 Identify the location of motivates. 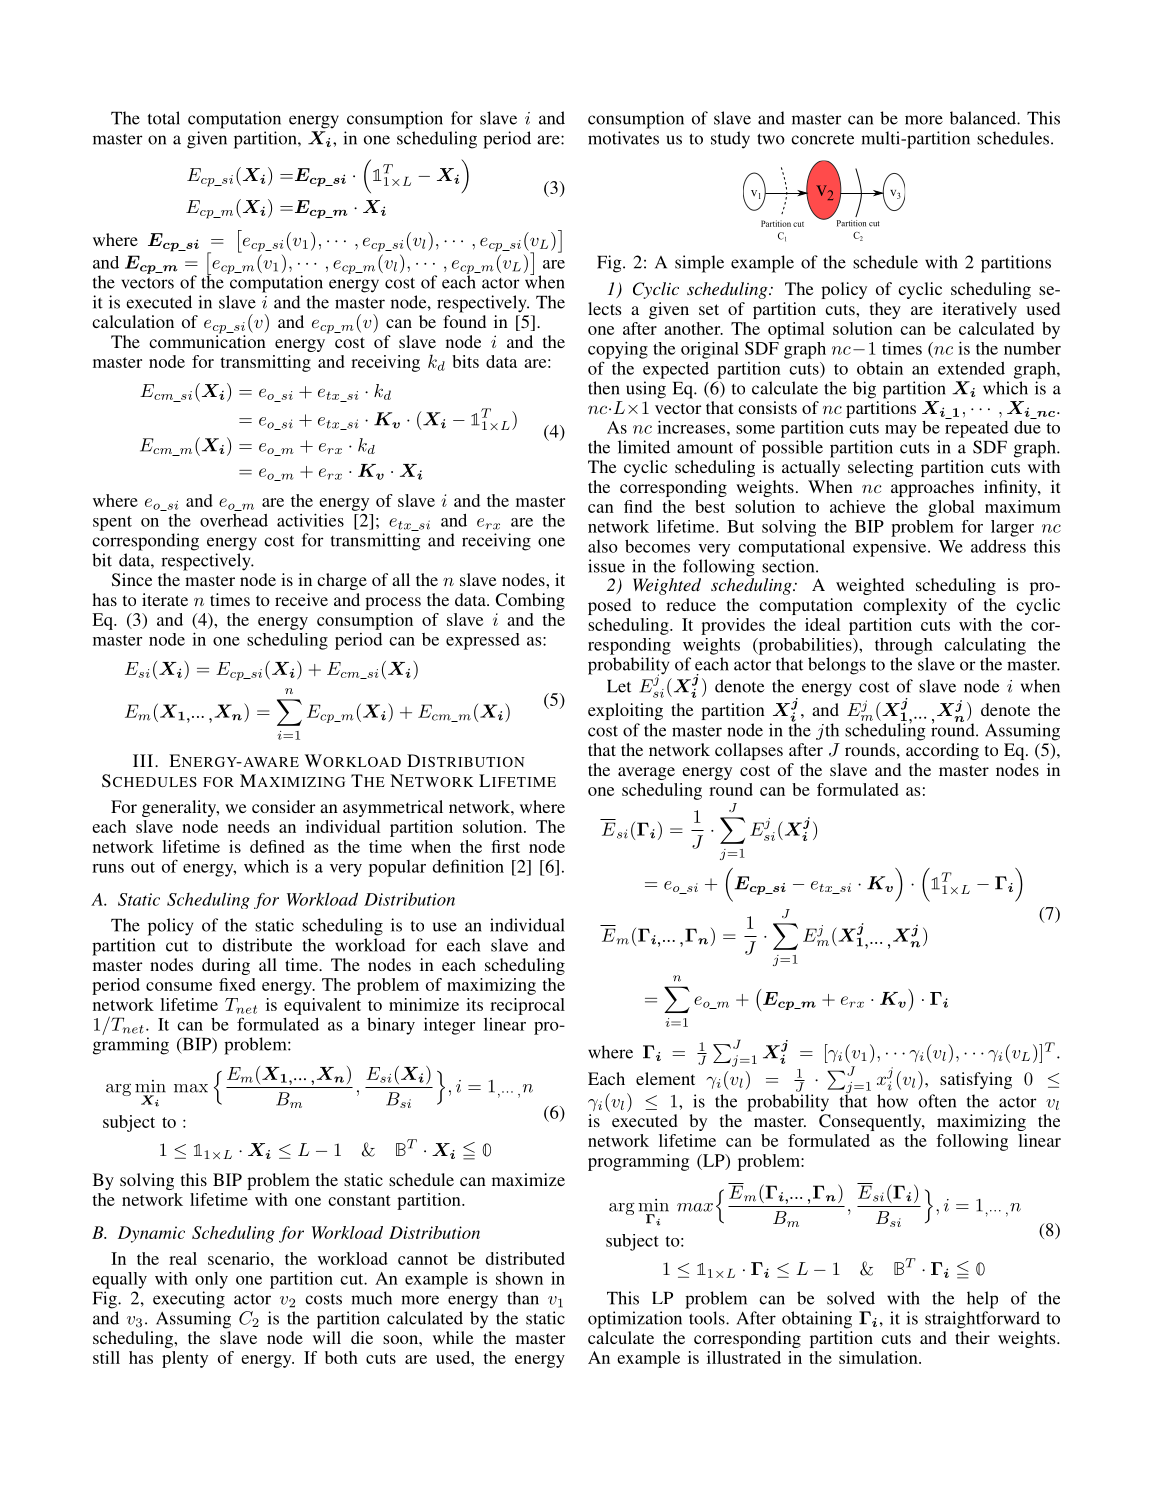
(623, 138).
